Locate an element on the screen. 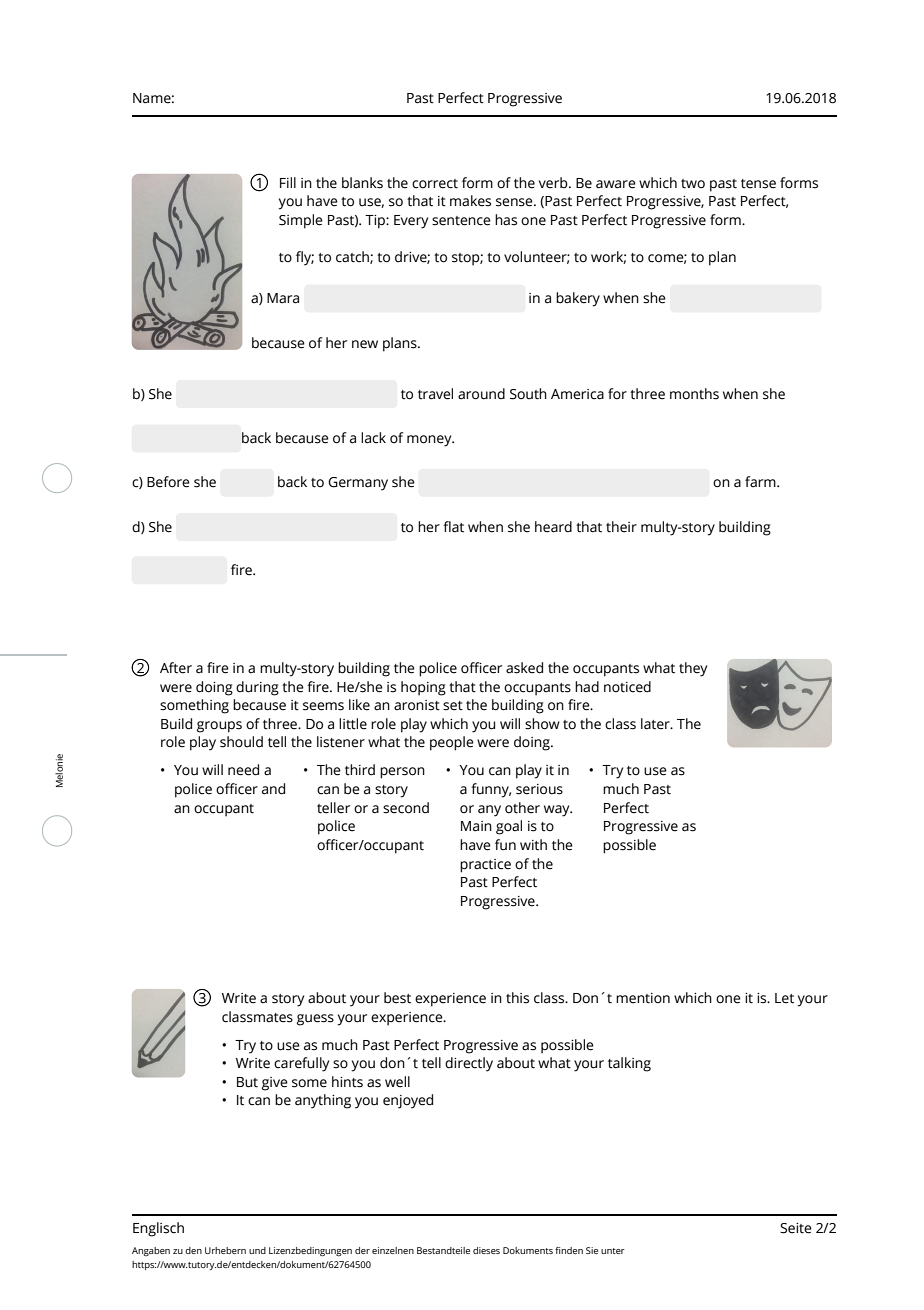 Image resolution: width=924 pixels, height=1310 pixels. makes is located at coordinates (470, 201).
